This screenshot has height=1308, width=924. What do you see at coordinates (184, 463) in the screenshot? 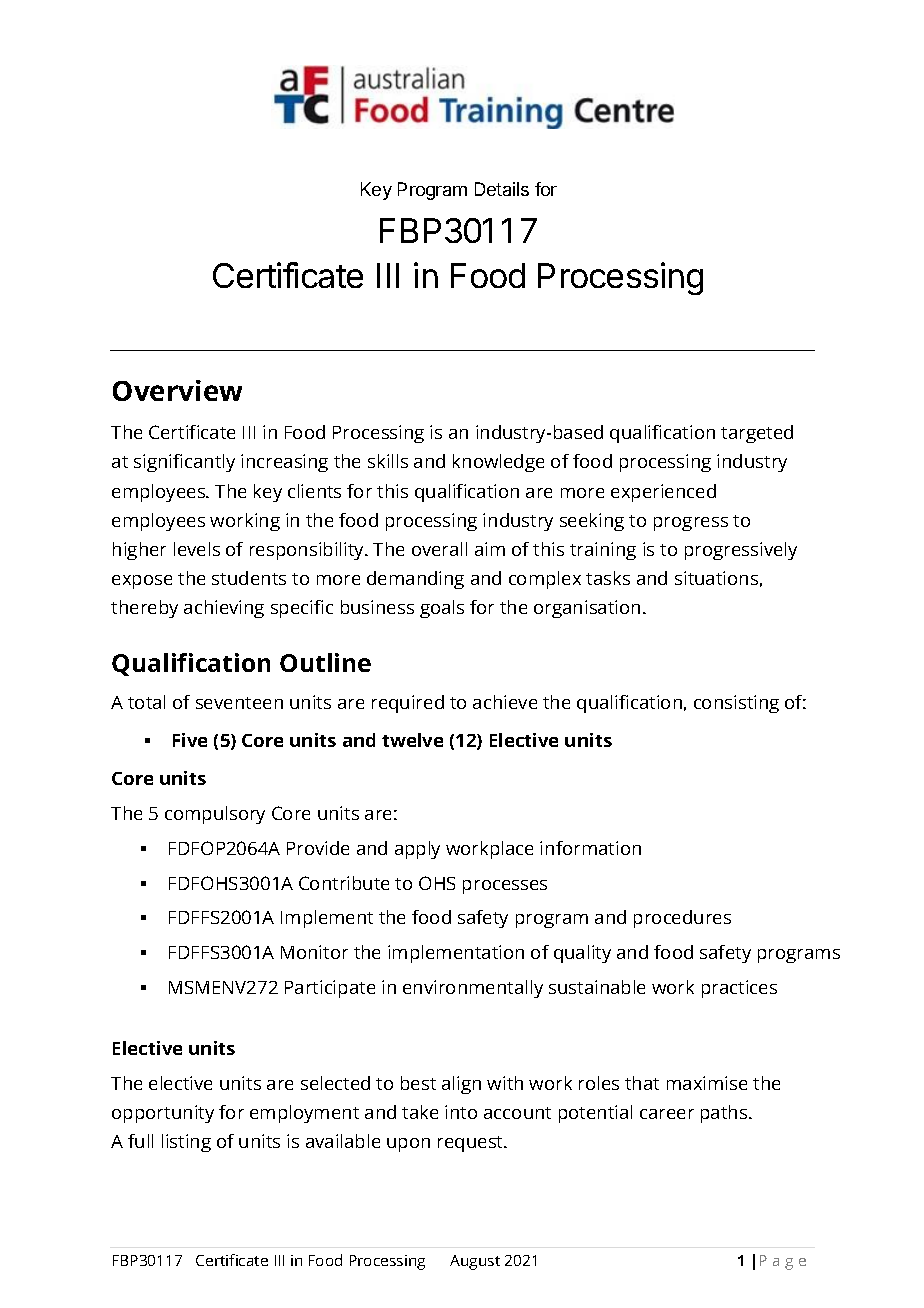
I see `significantly` at bounding box center [184, 463].
